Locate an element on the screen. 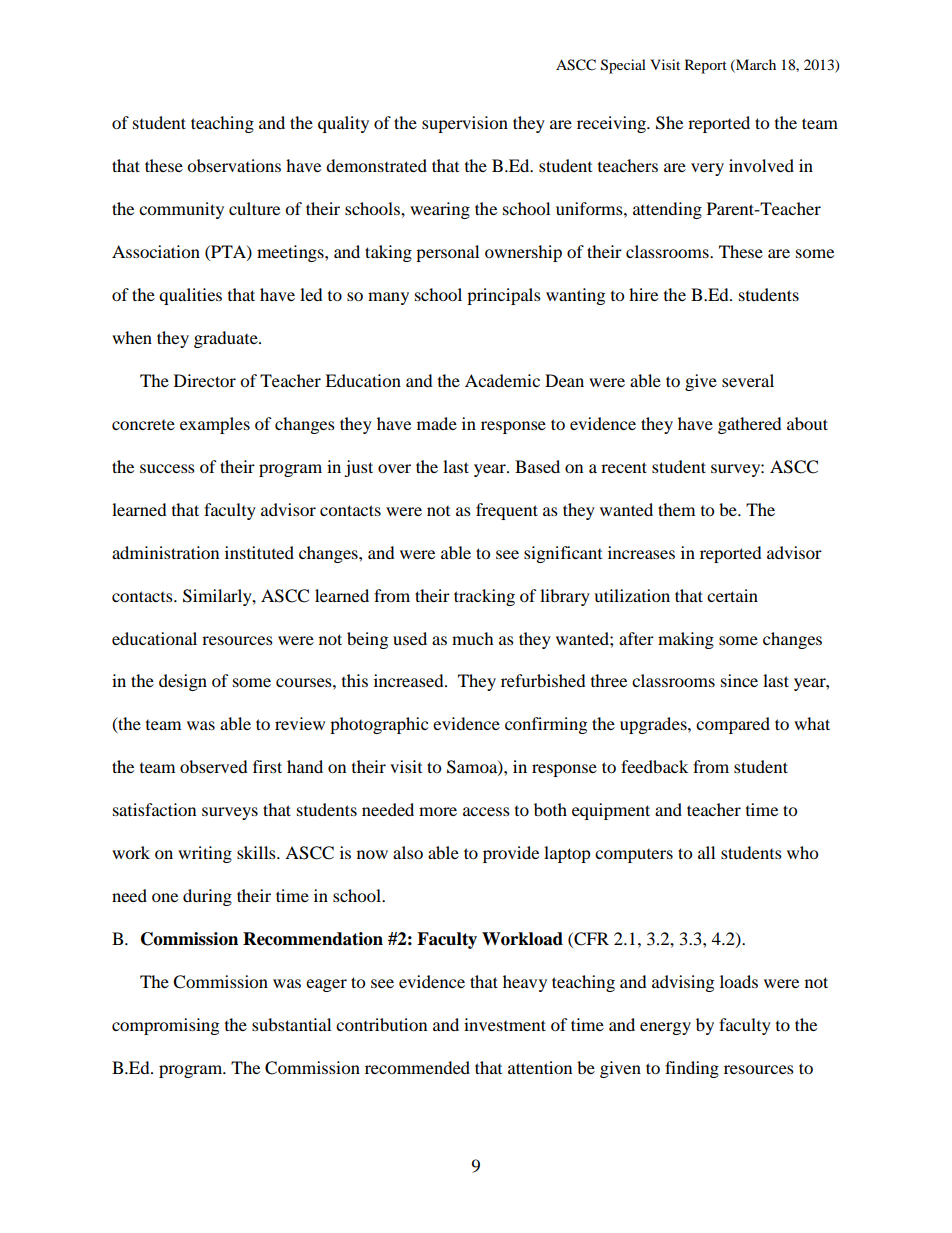  observed is located at coordinates (214, 766).
